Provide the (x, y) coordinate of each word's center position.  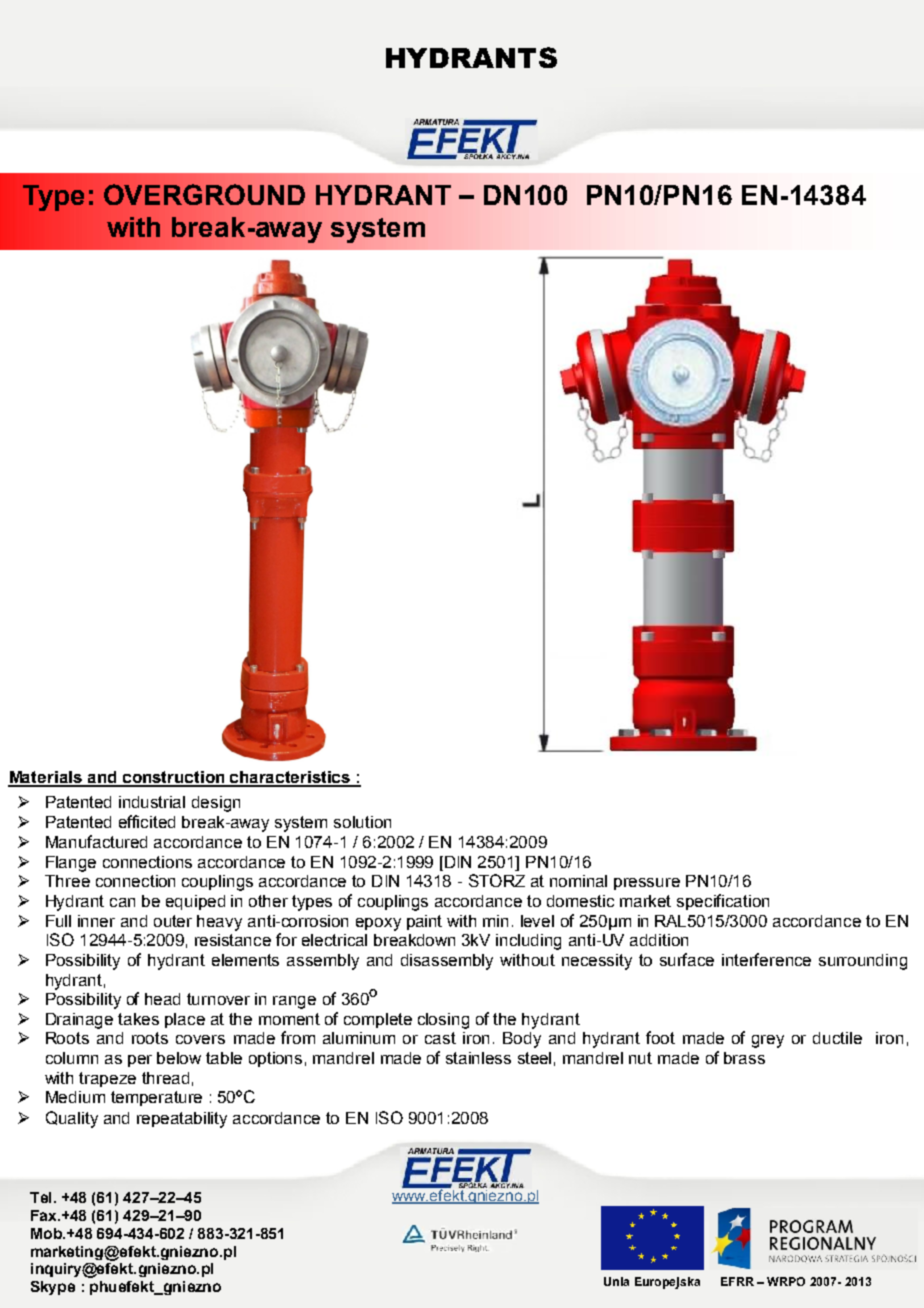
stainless (478, 1058)
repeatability (182, 1120)
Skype (53, 1288)
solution (362, 822)
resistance (233, 940)
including (528, 942)
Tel (40, 1197)
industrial (152, 802)
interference (766, 959)
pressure (647, 884)
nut (640, 1058)
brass (744, 1058)
